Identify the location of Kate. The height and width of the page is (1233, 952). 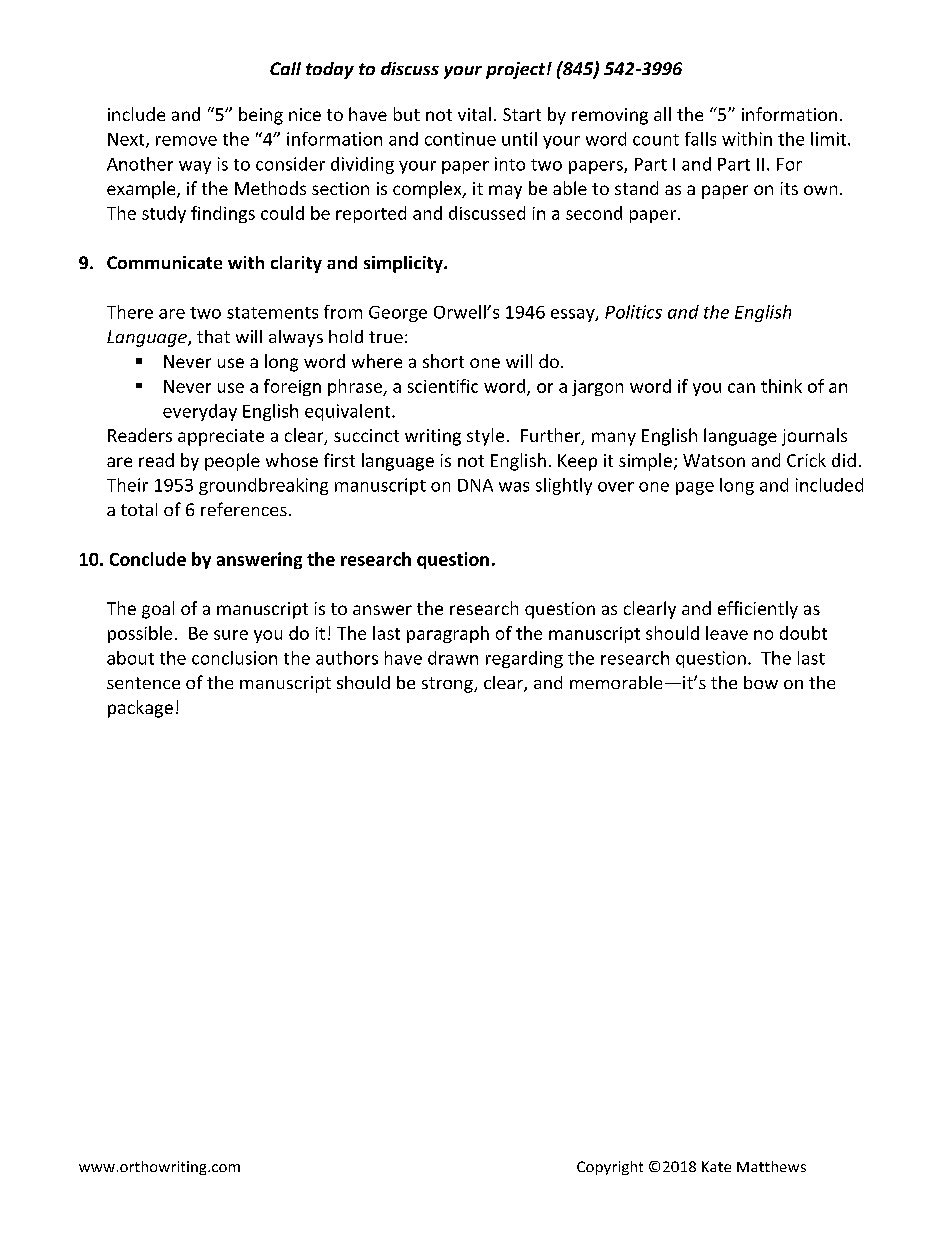
(716, 1166).
